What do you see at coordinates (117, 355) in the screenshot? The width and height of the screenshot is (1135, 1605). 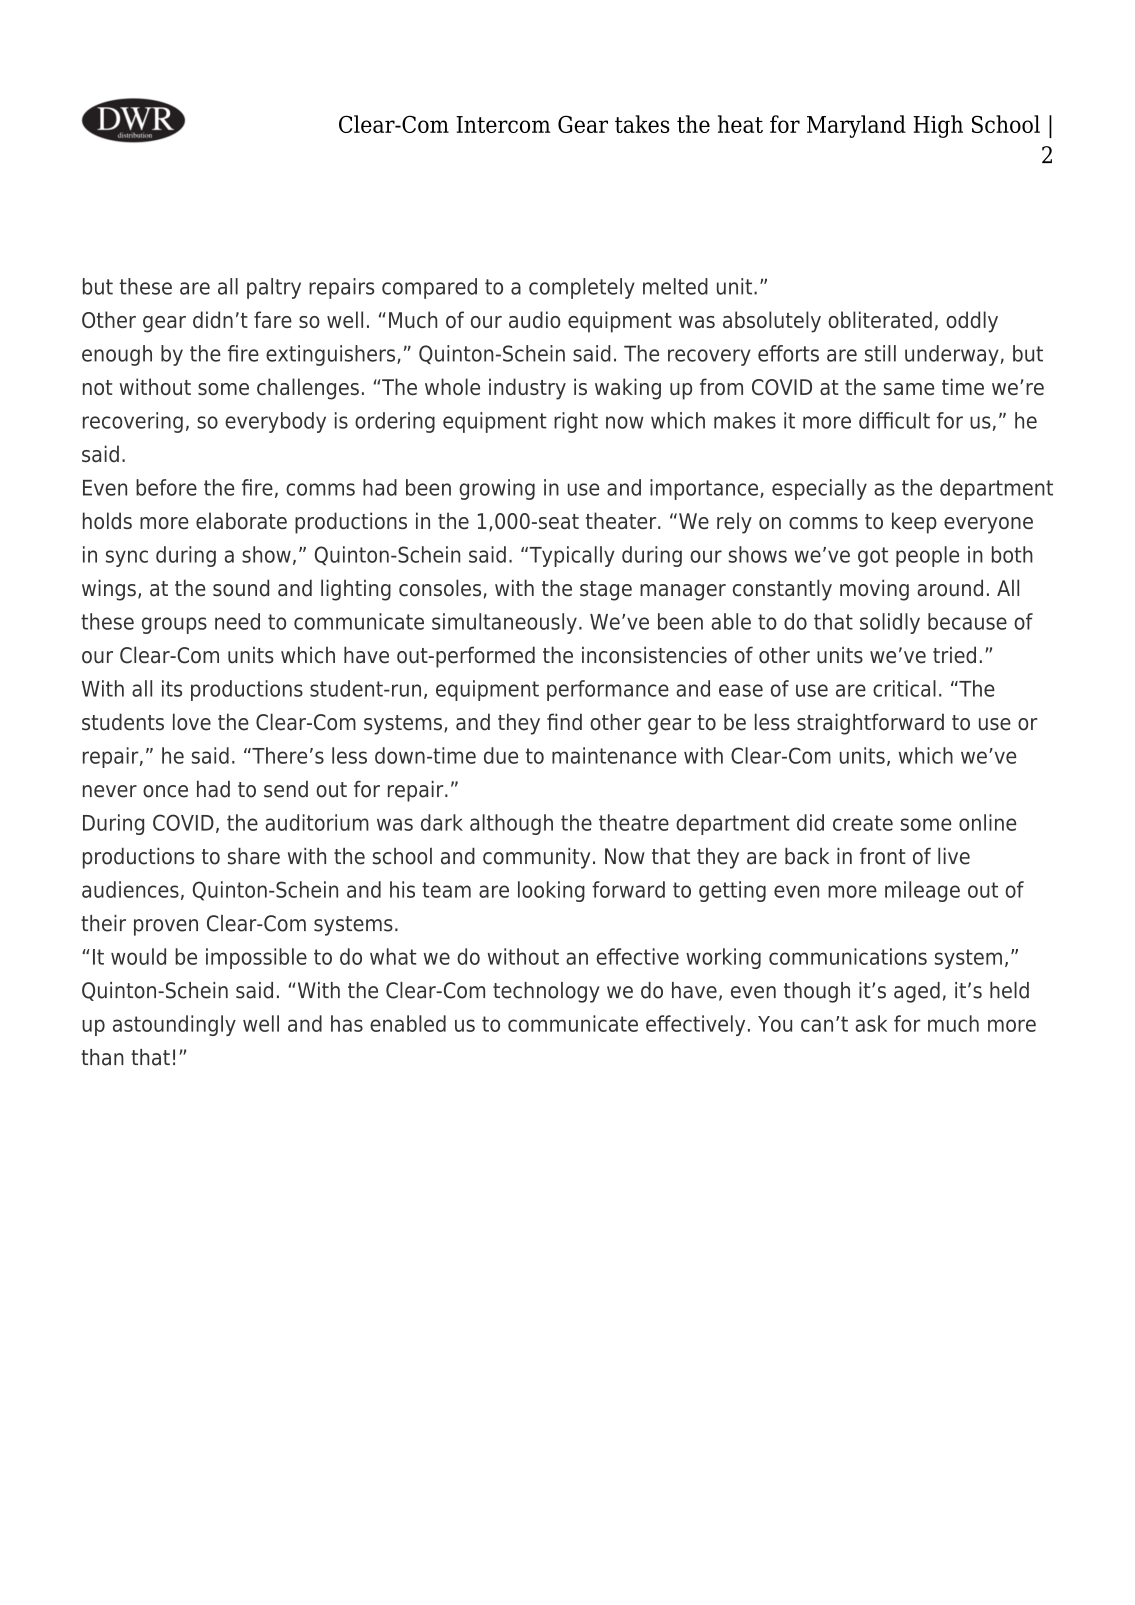 I see `enough` at bounding box center [117, 355].
